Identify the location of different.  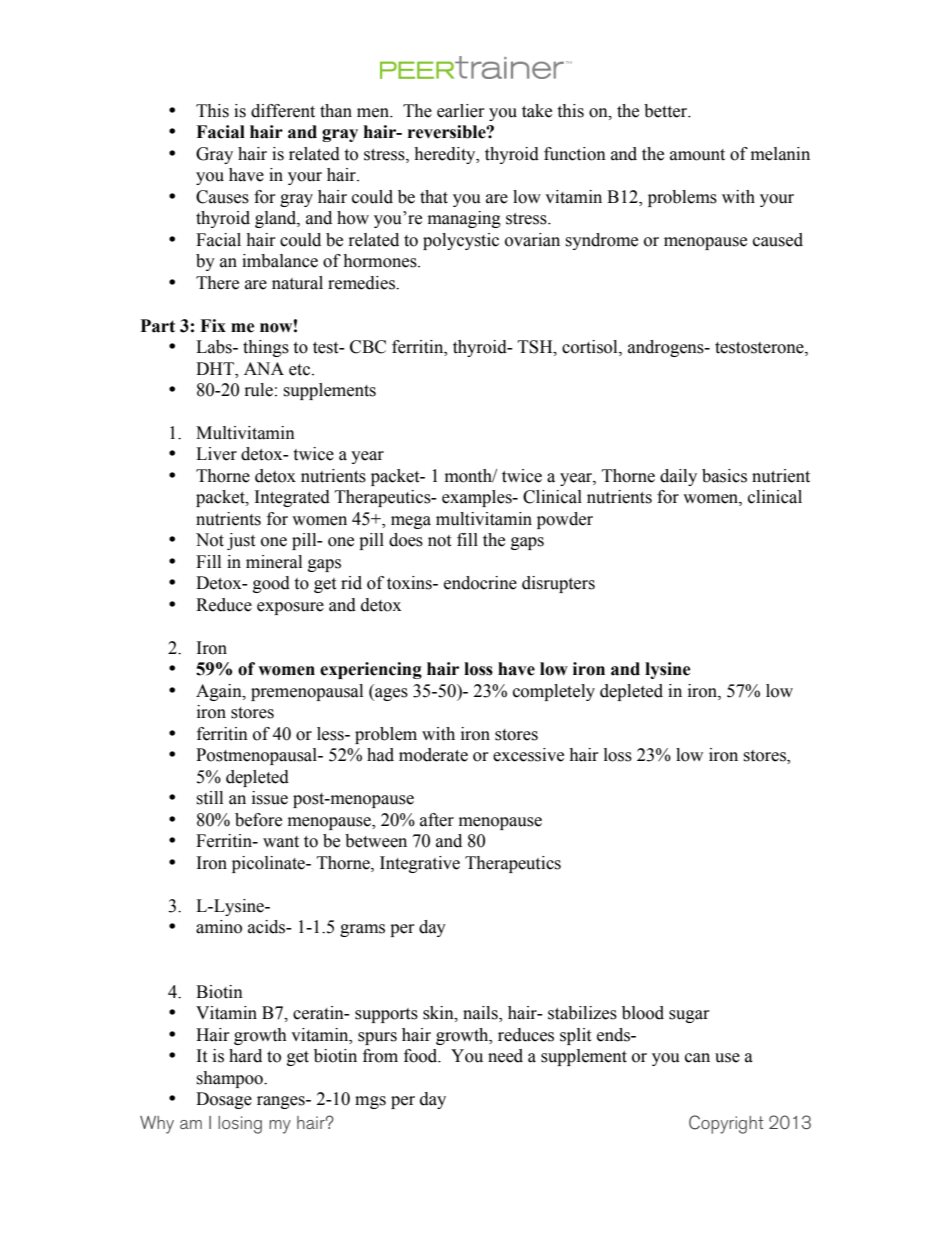
(283, 111).
